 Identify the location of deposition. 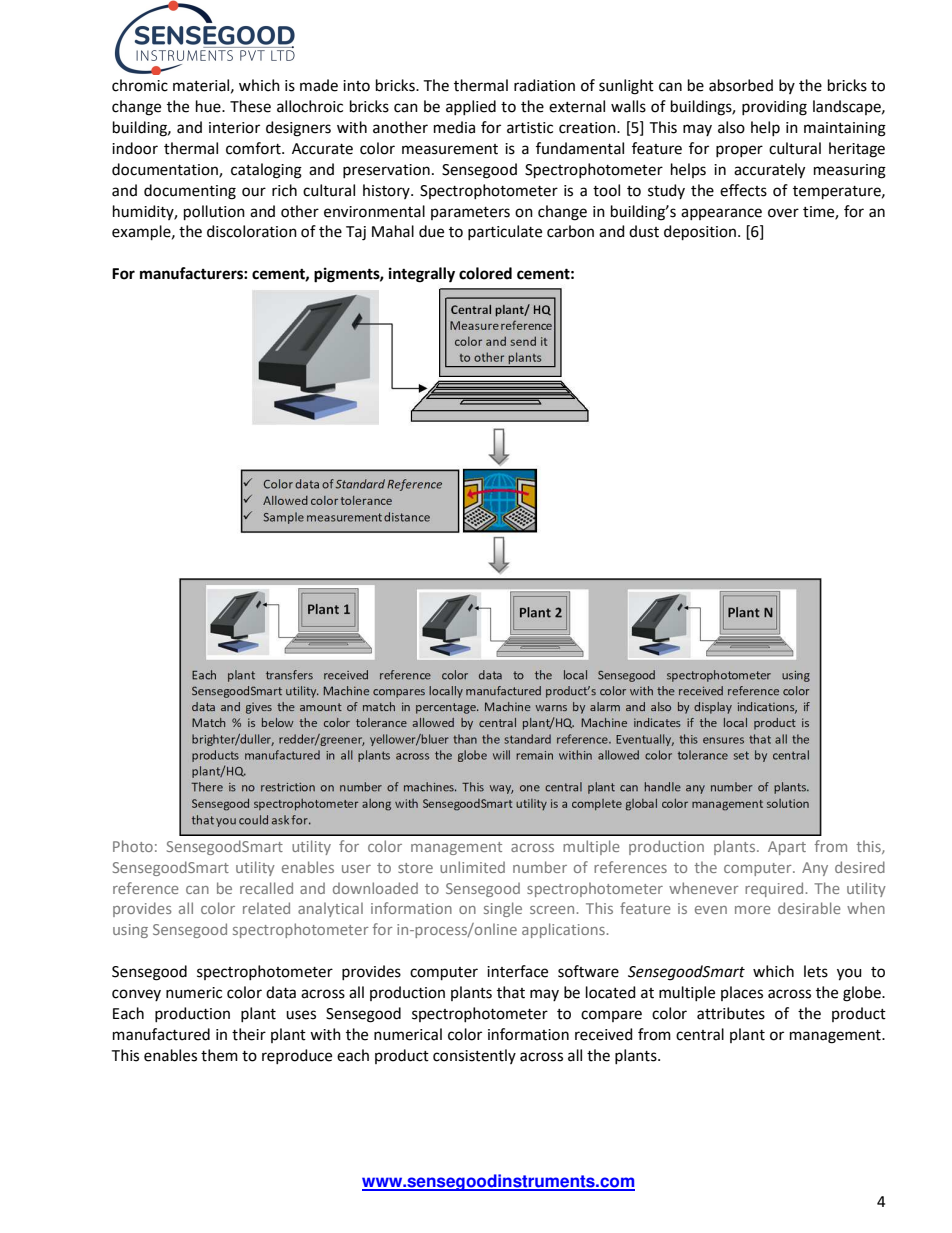
(700, 232).
